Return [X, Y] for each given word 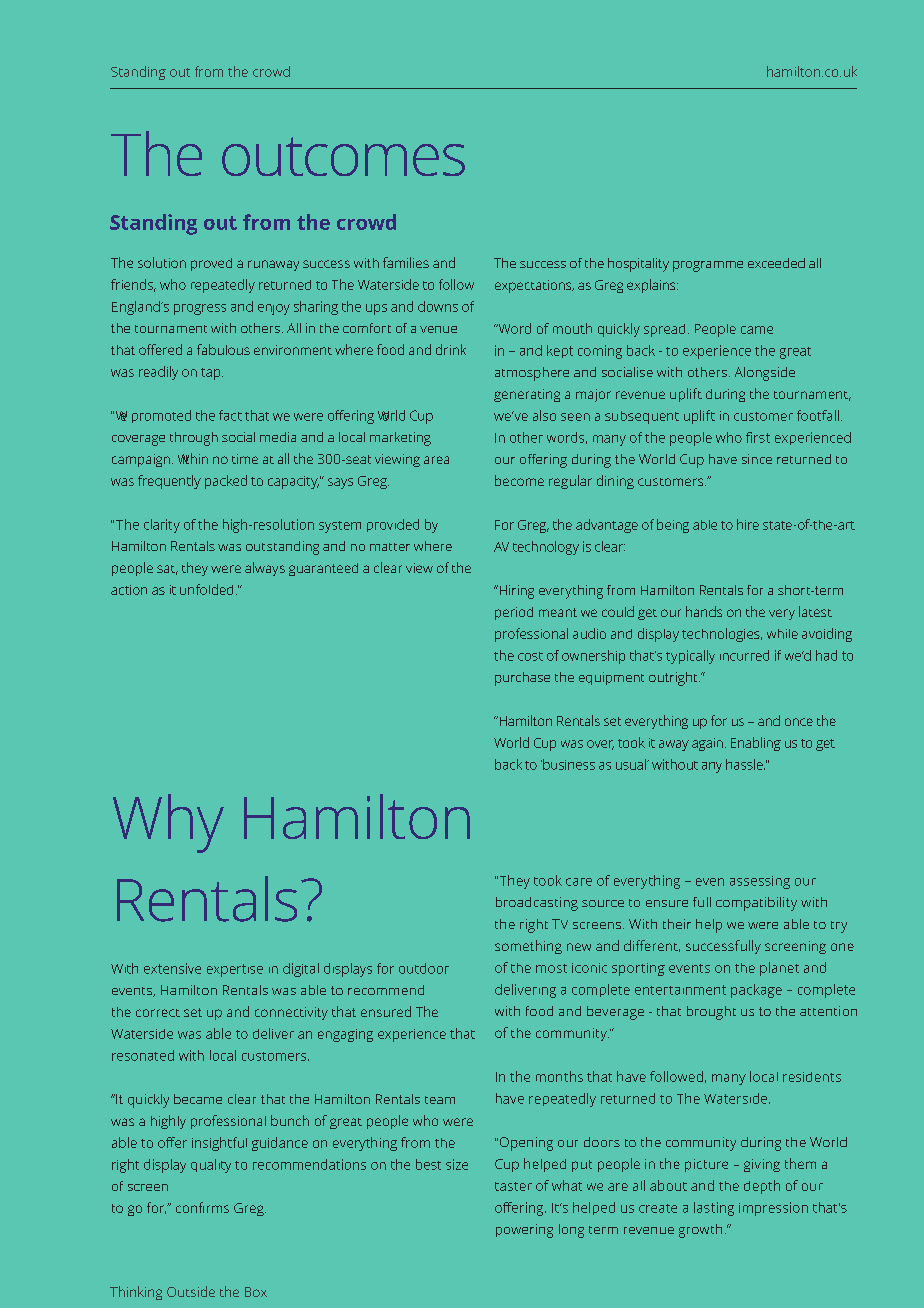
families [406, 262]
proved [211, 264]
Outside [191, 1291]
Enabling [756, 744]
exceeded [776, 263]
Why [168, 823]
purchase [522, 679]
